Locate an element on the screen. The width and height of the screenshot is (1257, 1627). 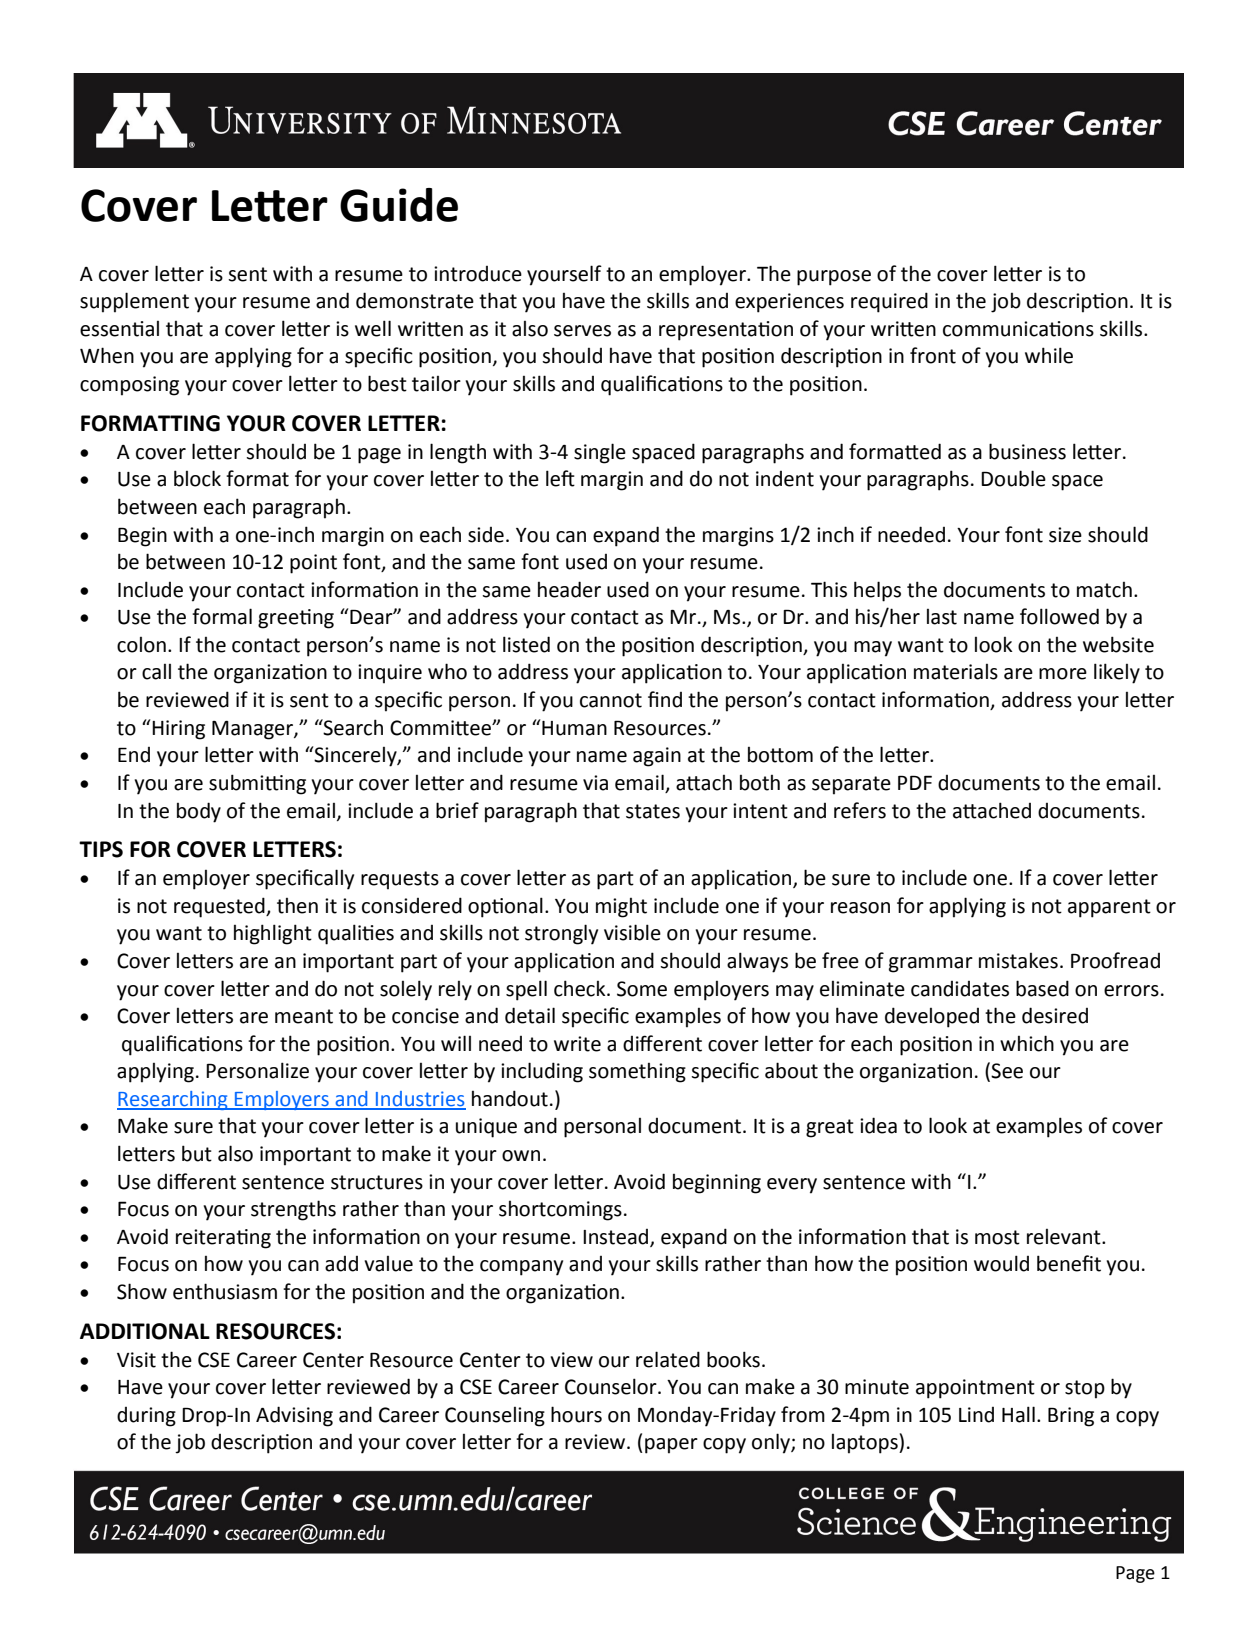
including is located at coordinates (542, 1072).
